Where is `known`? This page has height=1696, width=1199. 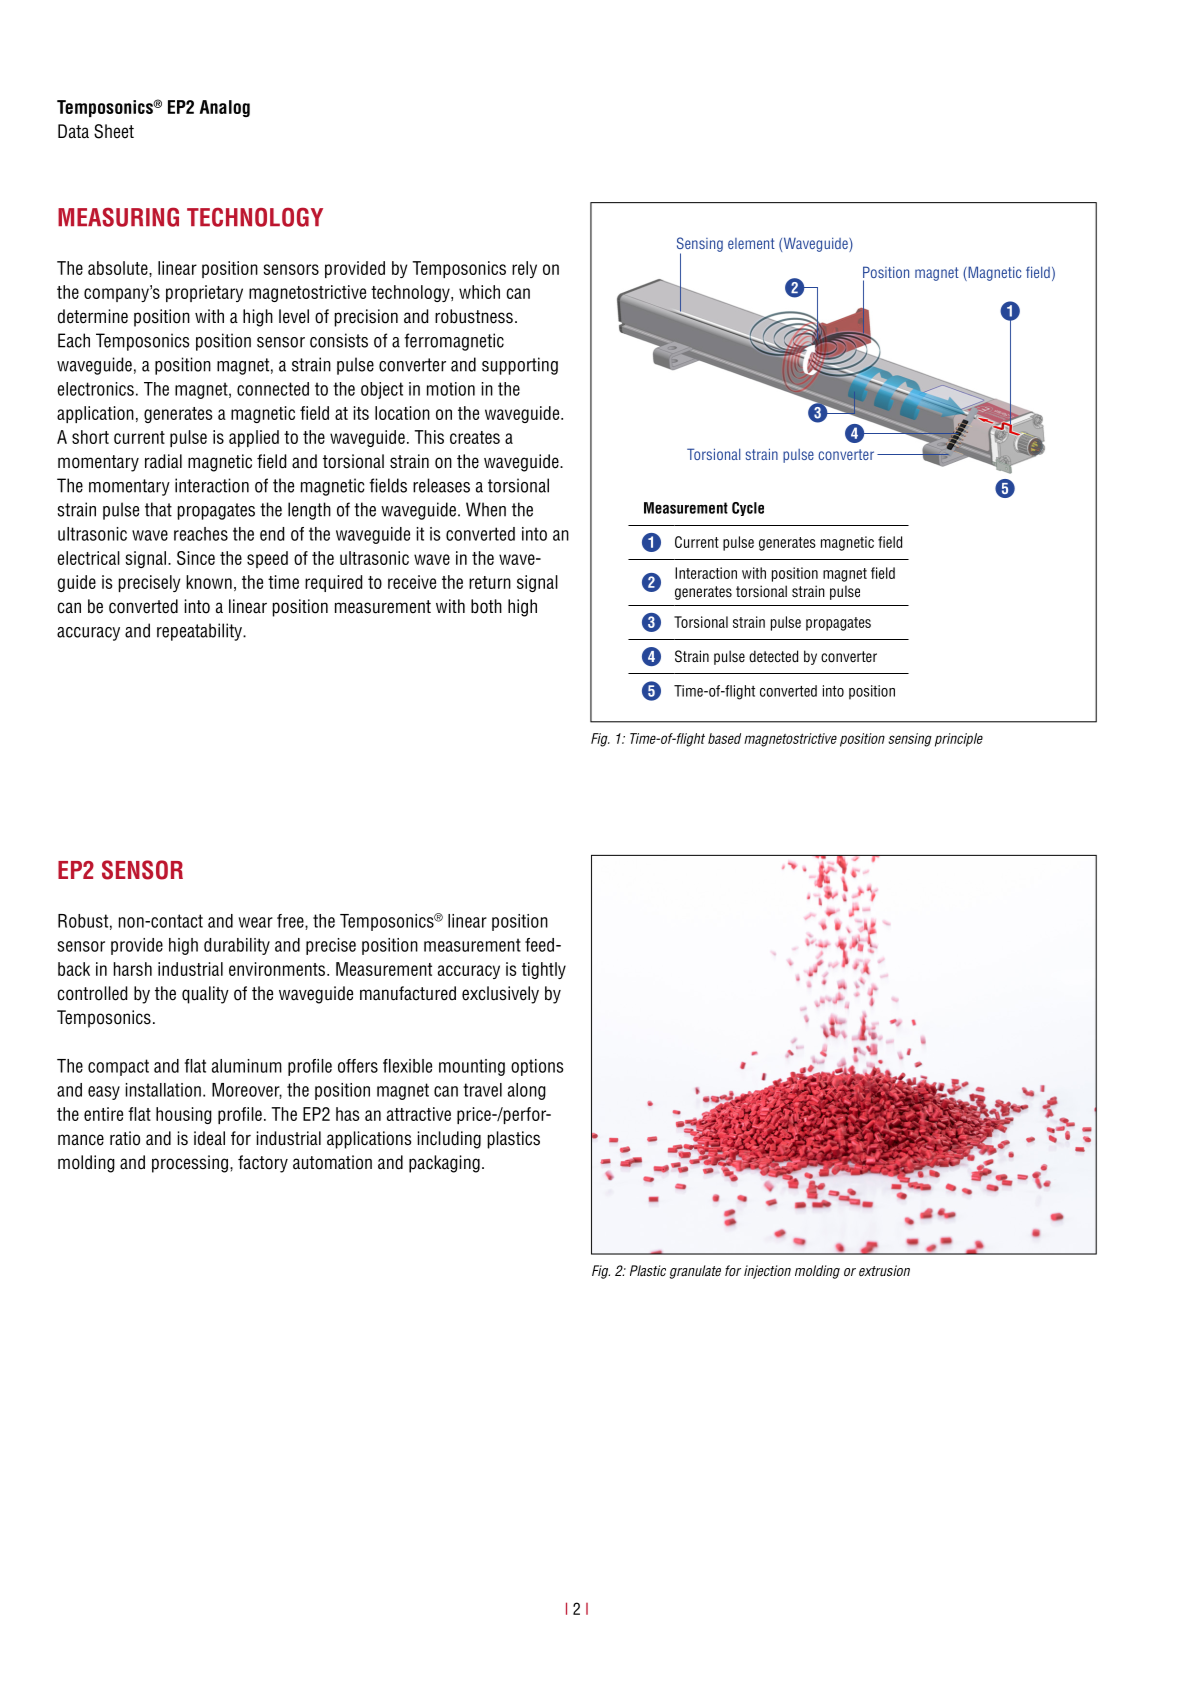 known is located at coordinates (209, 582).
